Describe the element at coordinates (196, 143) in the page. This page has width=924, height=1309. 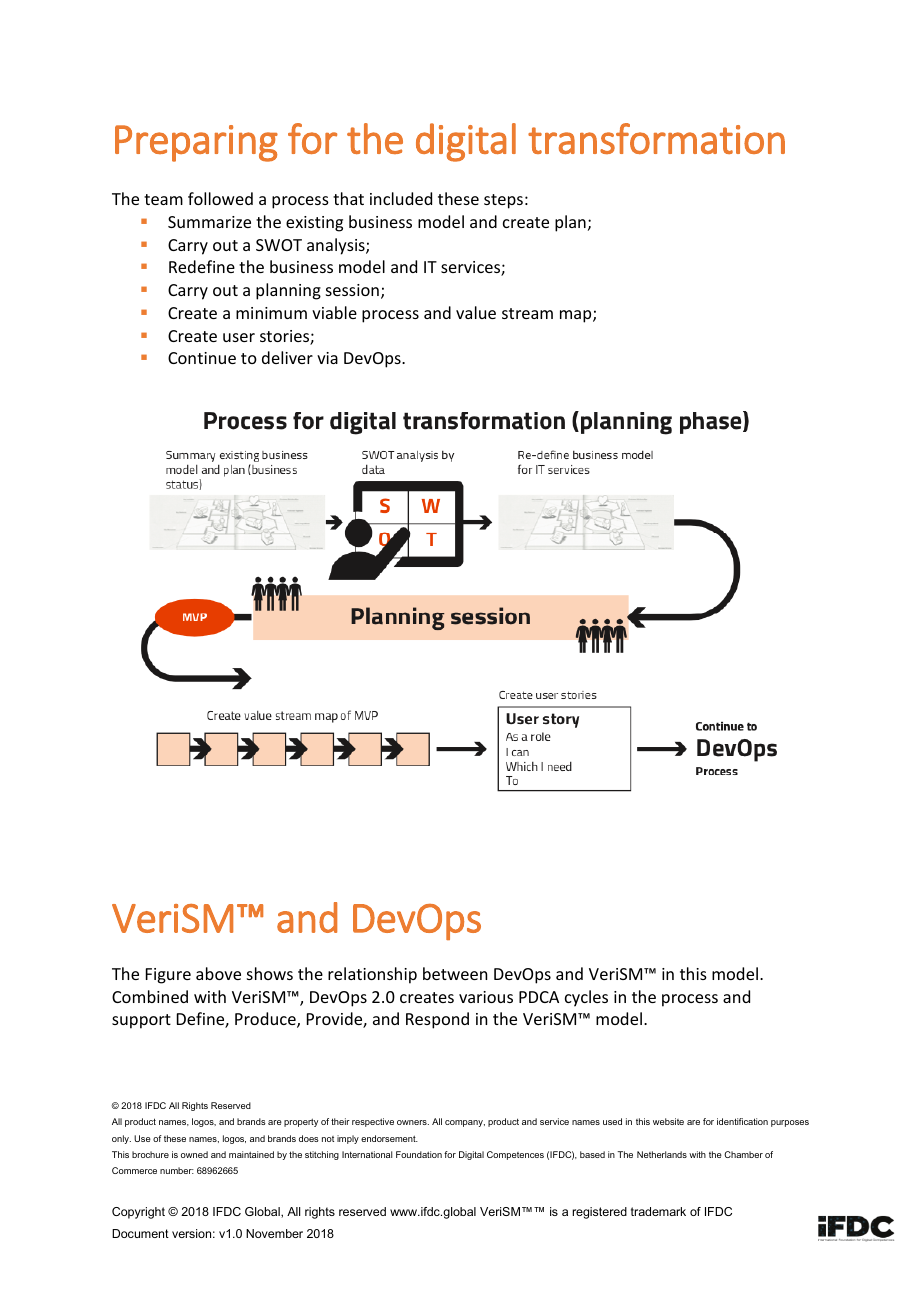
I see `Preparing` at that location.
